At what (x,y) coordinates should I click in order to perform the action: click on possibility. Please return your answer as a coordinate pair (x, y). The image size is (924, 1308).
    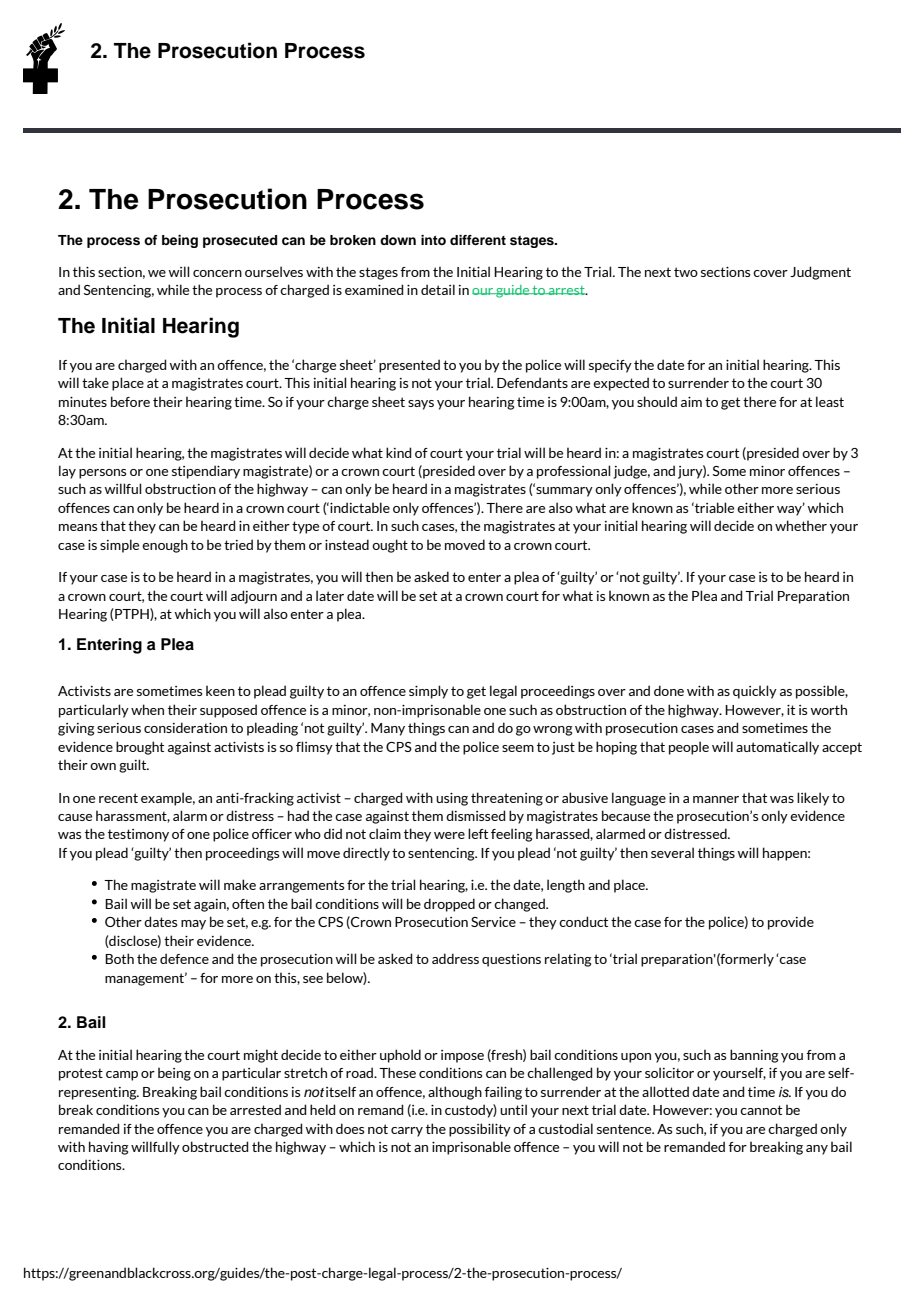
    Looking at the image, I should click on (480, 1130).
